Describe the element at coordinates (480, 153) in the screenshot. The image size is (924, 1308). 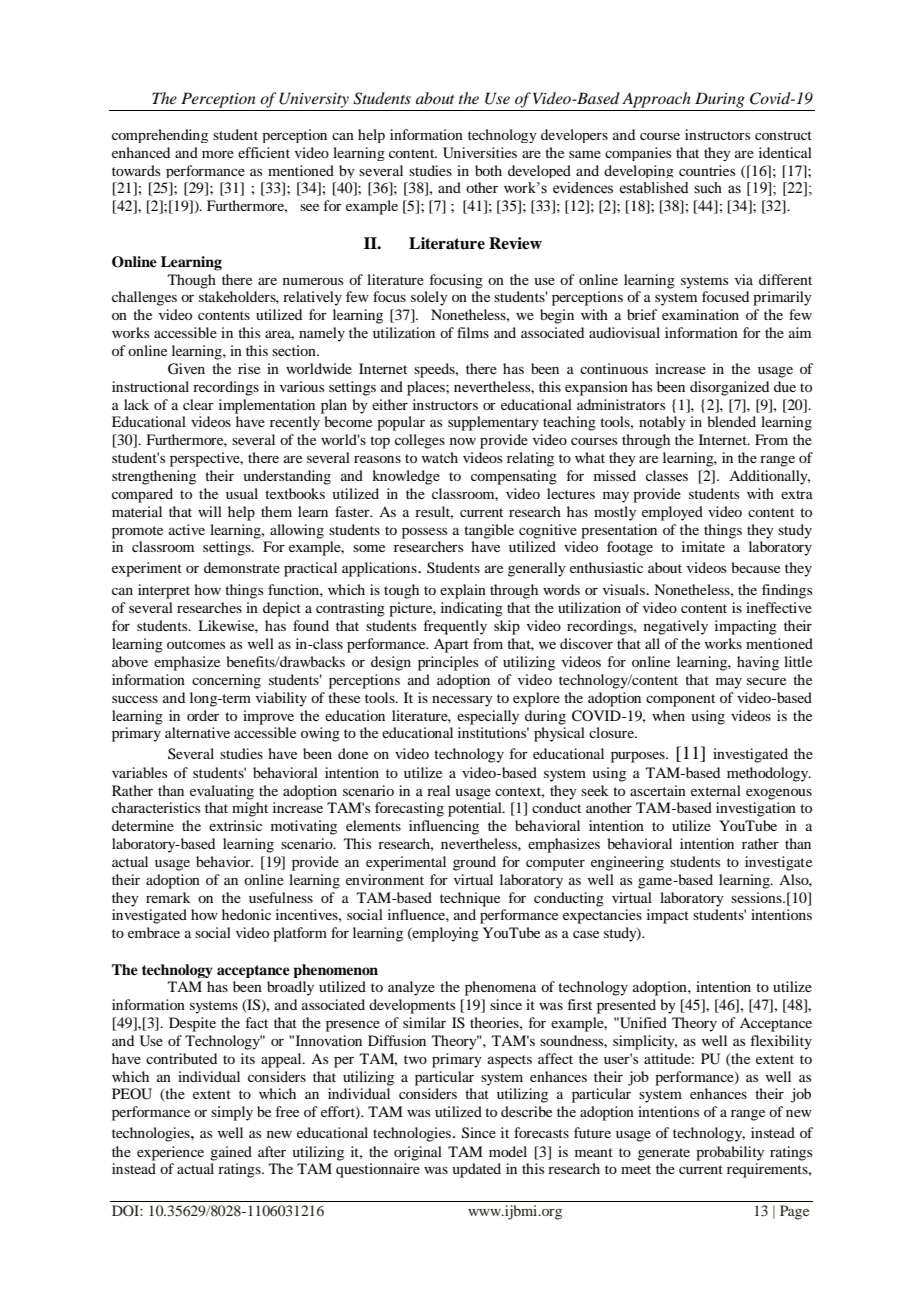
I see `Universities` at that location.
